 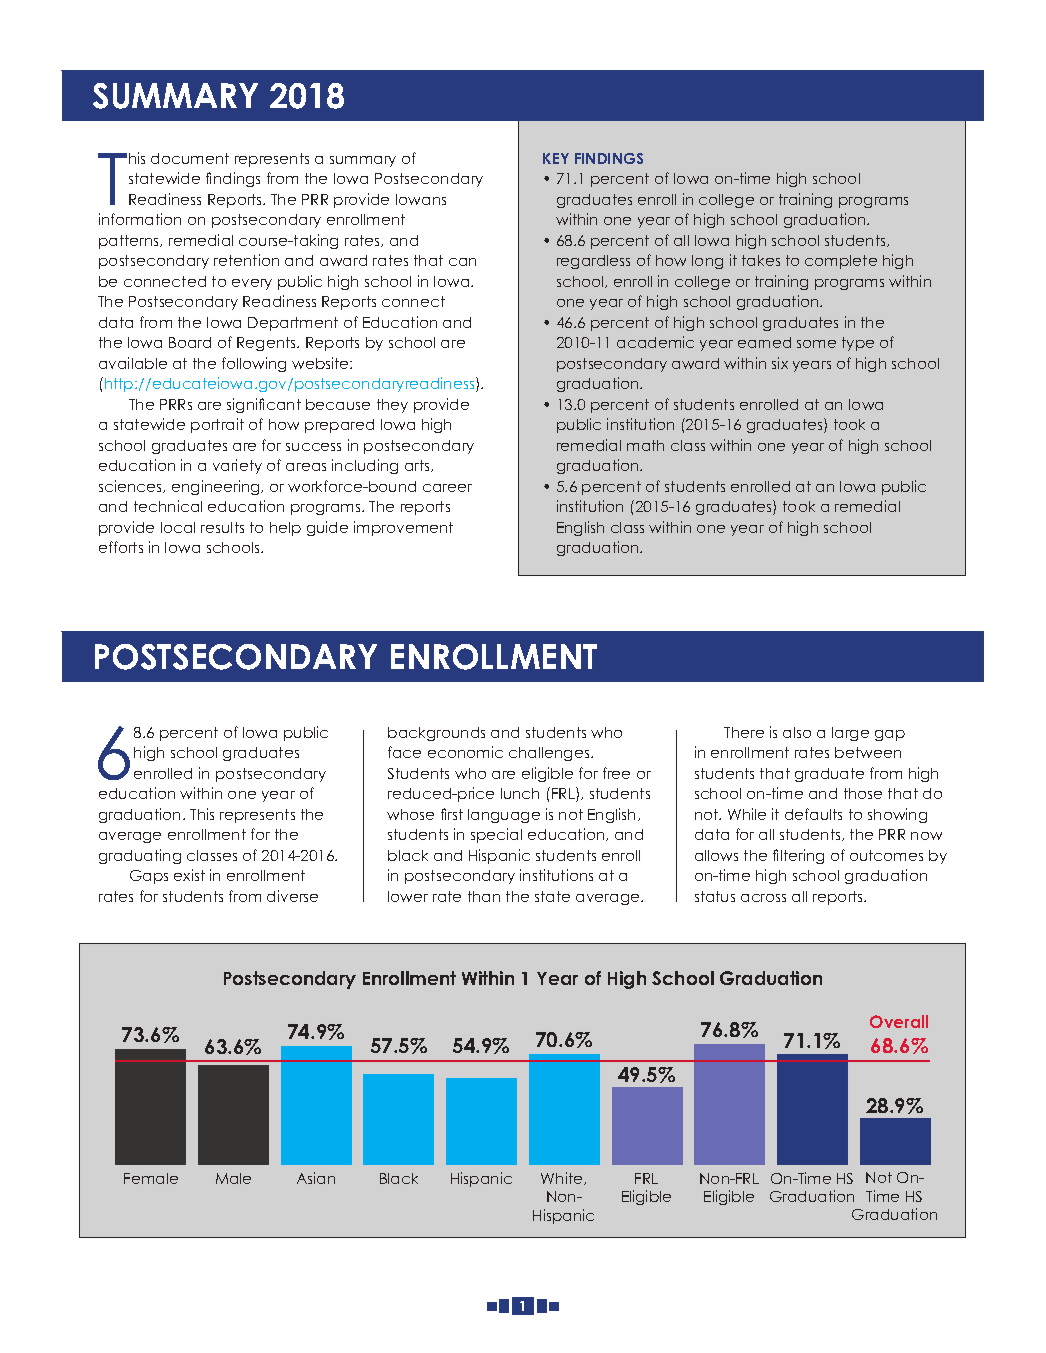 What do you see at coordinates (189, 875) in the document?
I see `exist` at bounding box center [189, 875].
